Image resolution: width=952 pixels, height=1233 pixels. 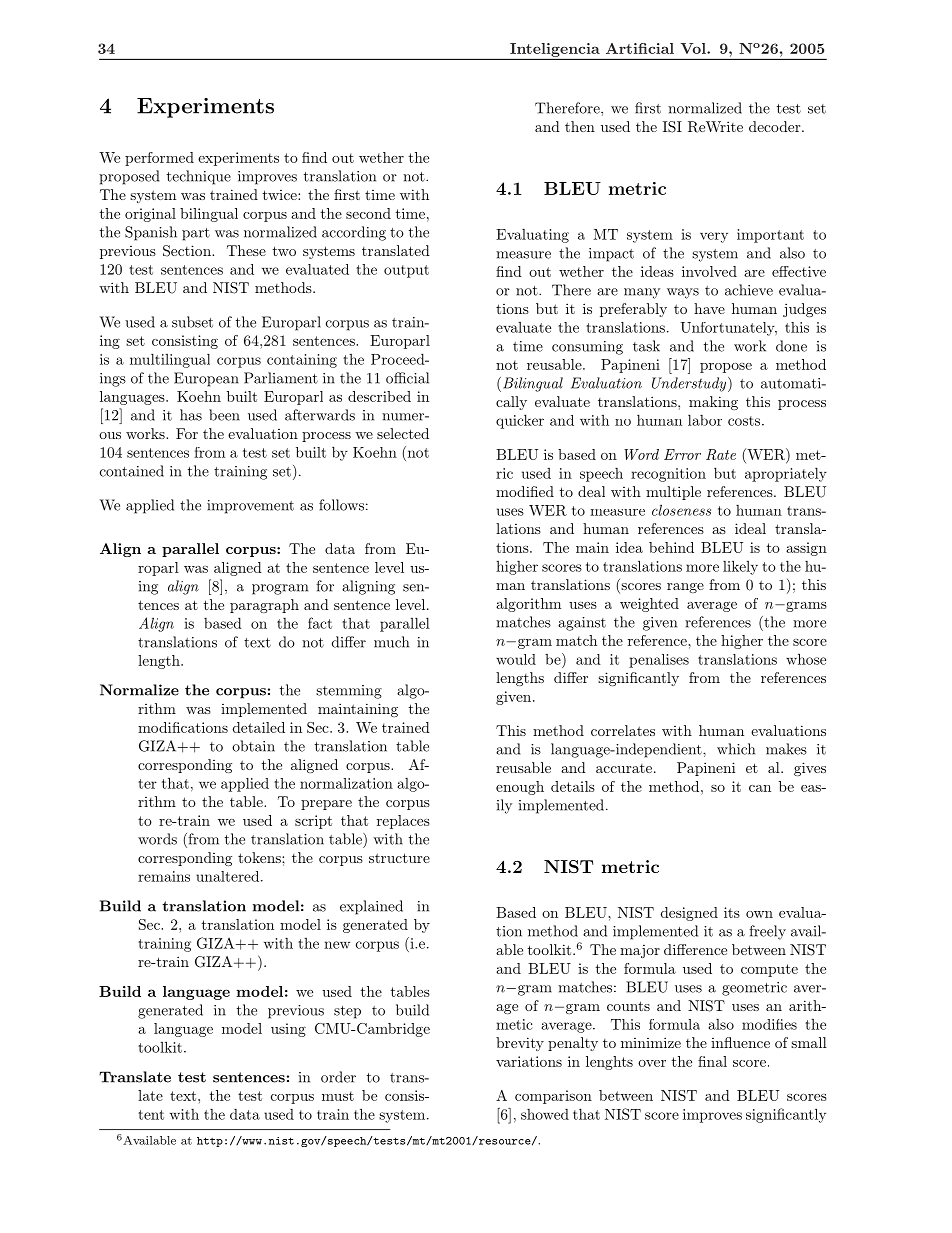 I want to click on been, so click(x=224, y=415).
